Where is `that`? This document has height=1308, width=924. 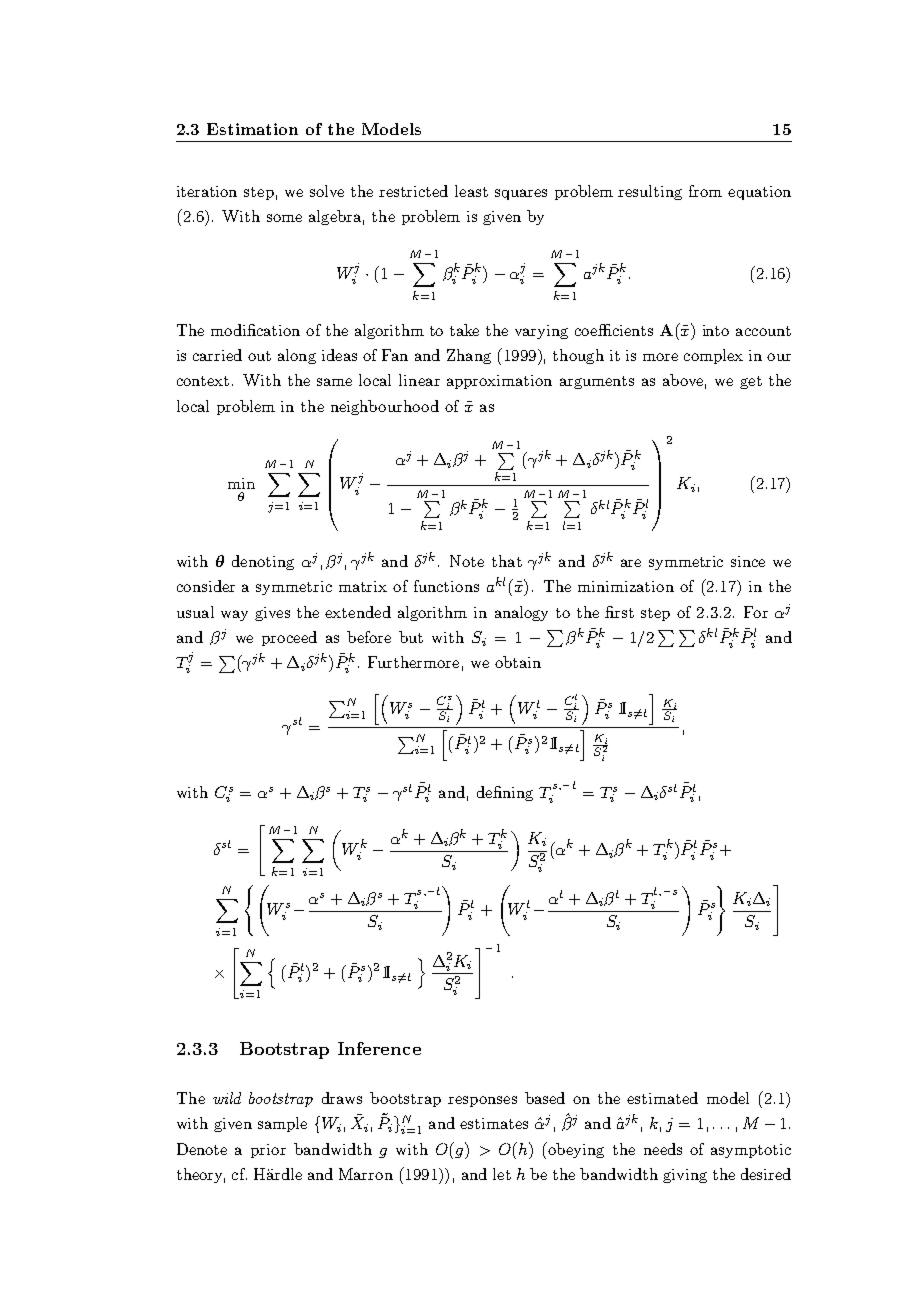 that is located at coordinates (507, 561).
